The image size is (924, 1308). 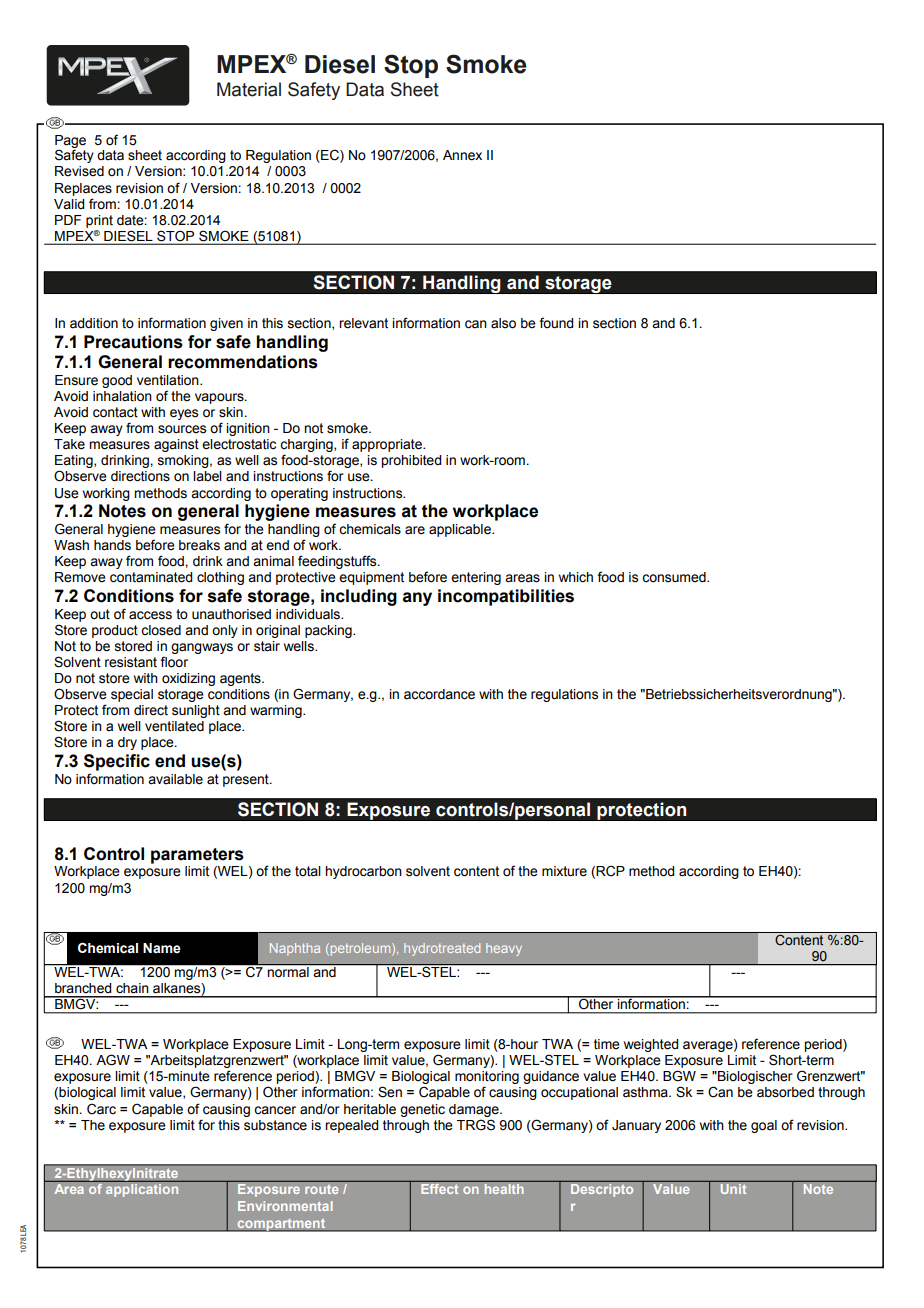 I want to click on Name, so click(x=162, y=948).
